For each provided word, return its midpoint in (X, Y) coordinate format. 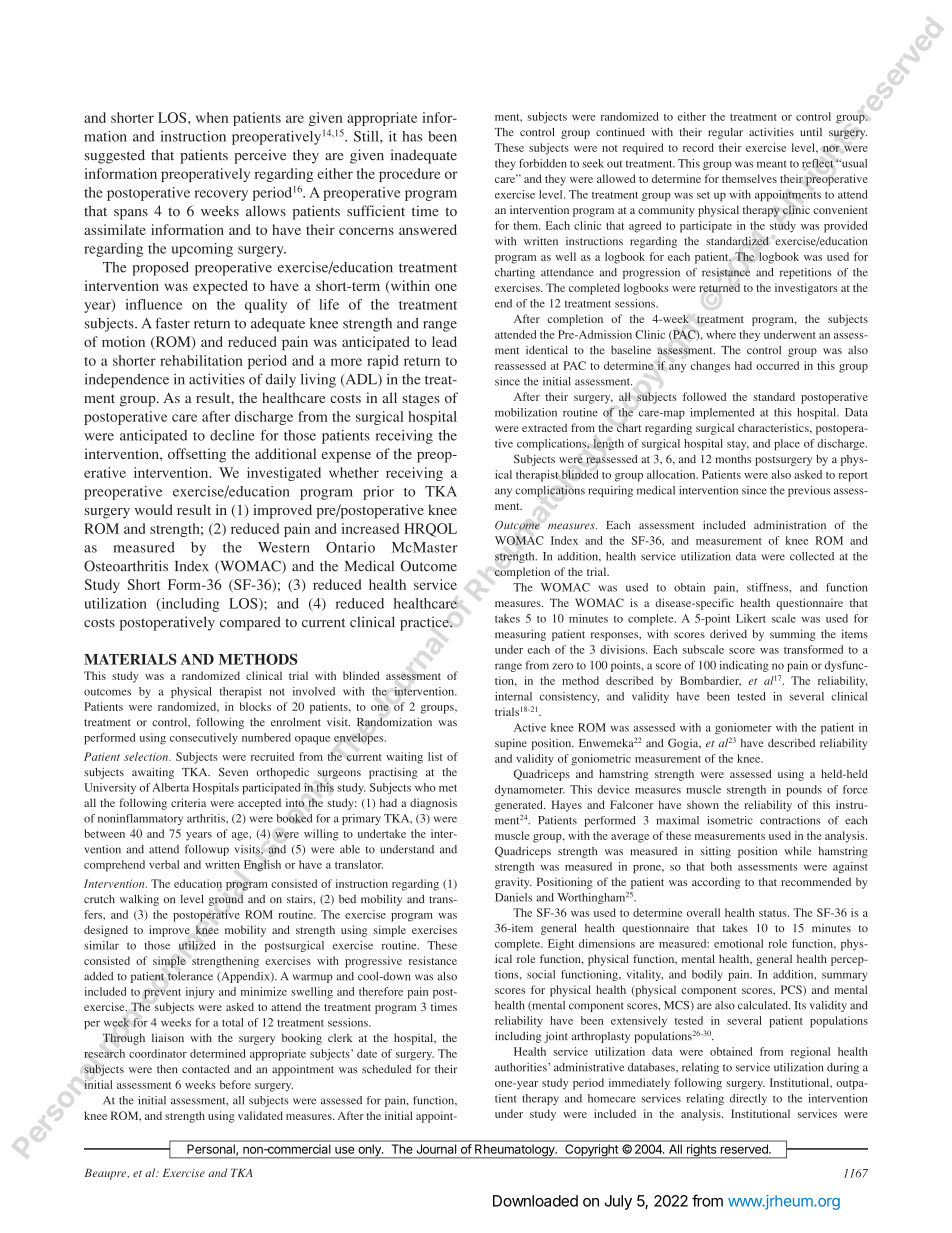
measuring (520, 635)
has (412, 136)
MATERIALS (130, 659)
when (212, 117)
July (618, 1202)
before (235, 1084)
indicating (744, 666)
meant (771, 164)
